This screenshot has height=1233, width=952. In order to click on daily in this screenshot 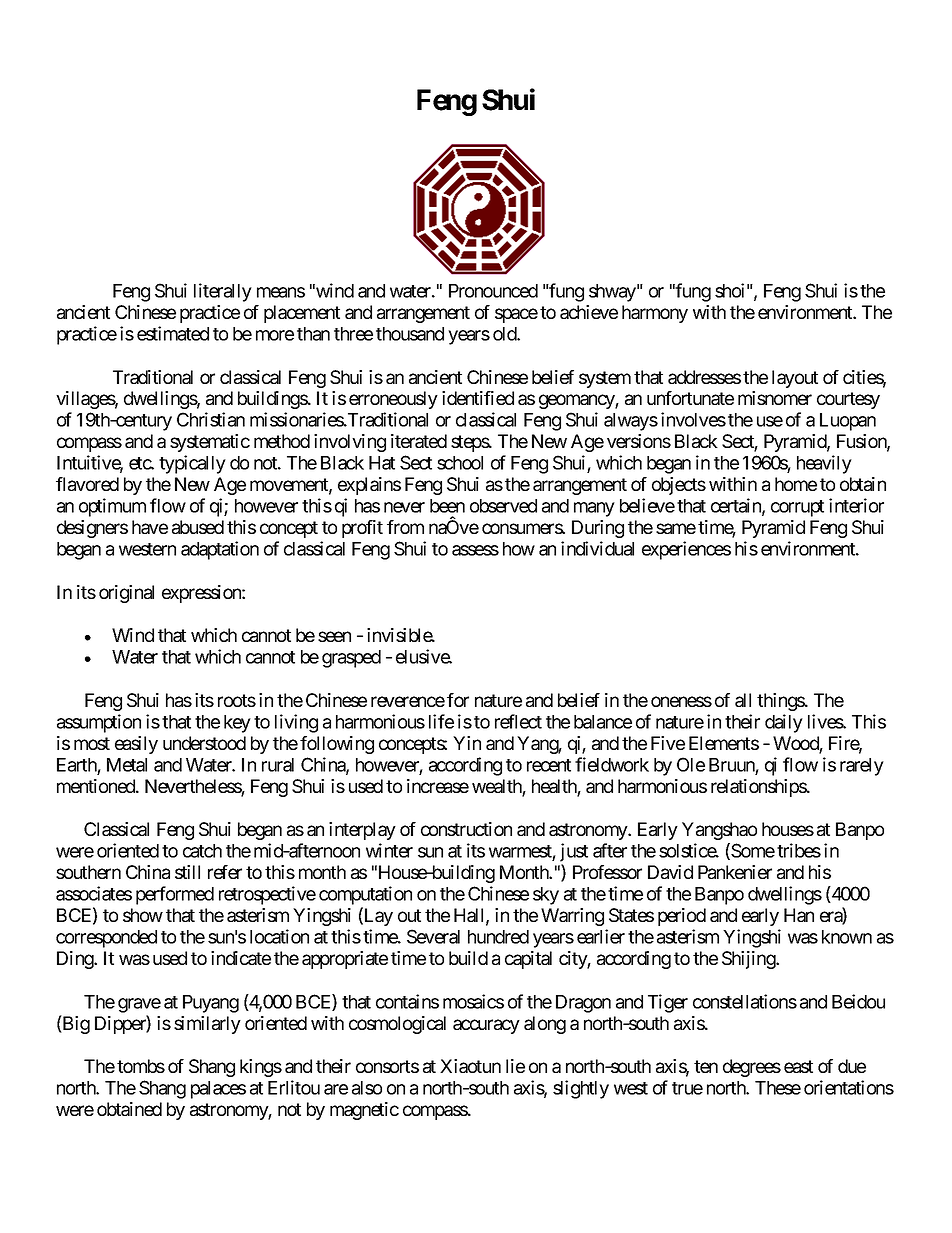, I will do `click(784, 723)`.
